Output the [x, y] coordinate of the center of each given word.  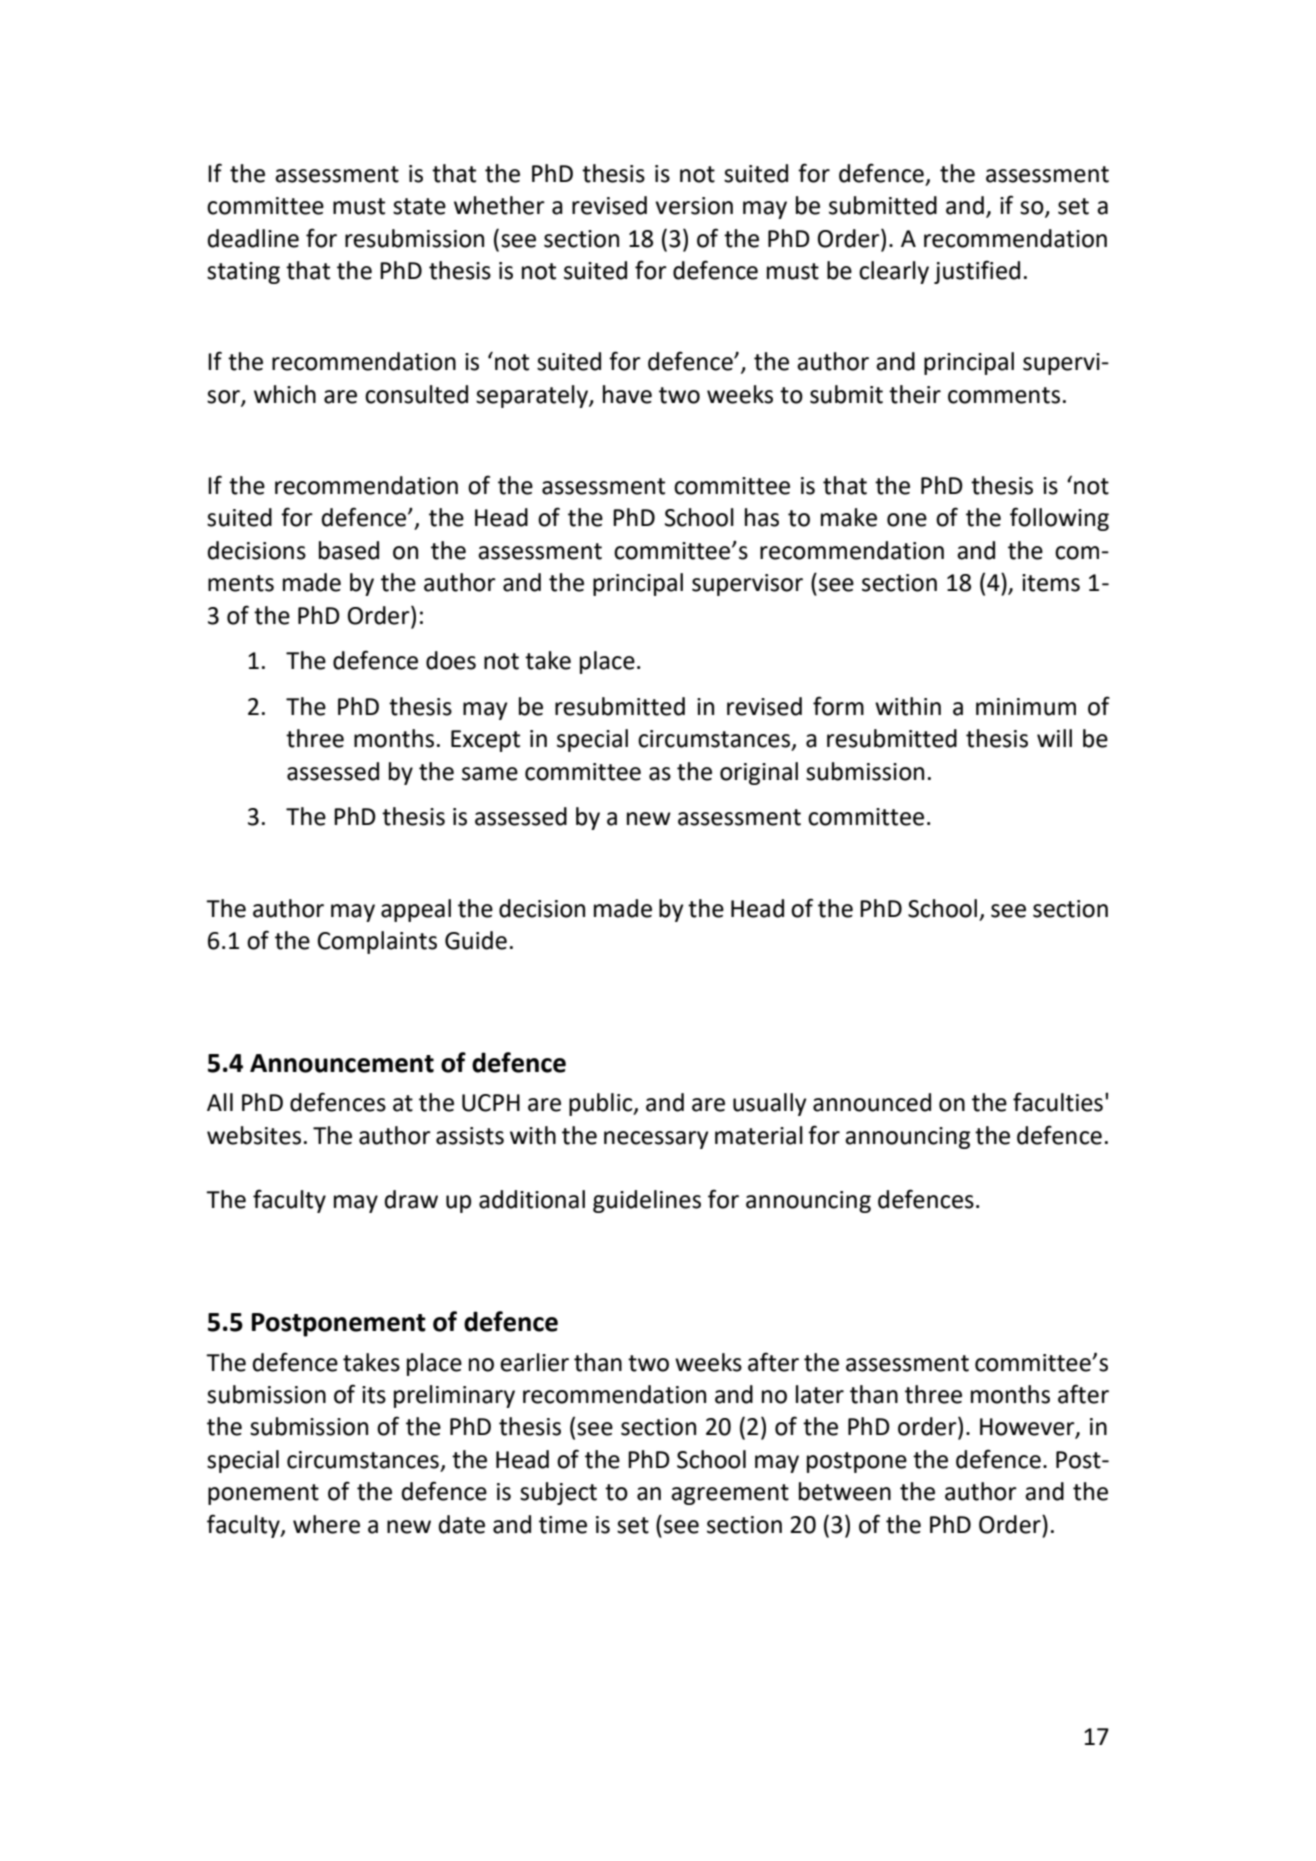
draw [411, 1199]
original [759, 773]
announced [872, 1102]
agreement [730, 1494]
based [349, 550]
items [1051, 583]
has [762, 517]
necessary [656, 1140]
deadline [253, 238]
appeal [416, 910]
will [1054, 738]
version [694, 206]
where [326, 1524]
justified [977, 272]
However [1028, 1428]
